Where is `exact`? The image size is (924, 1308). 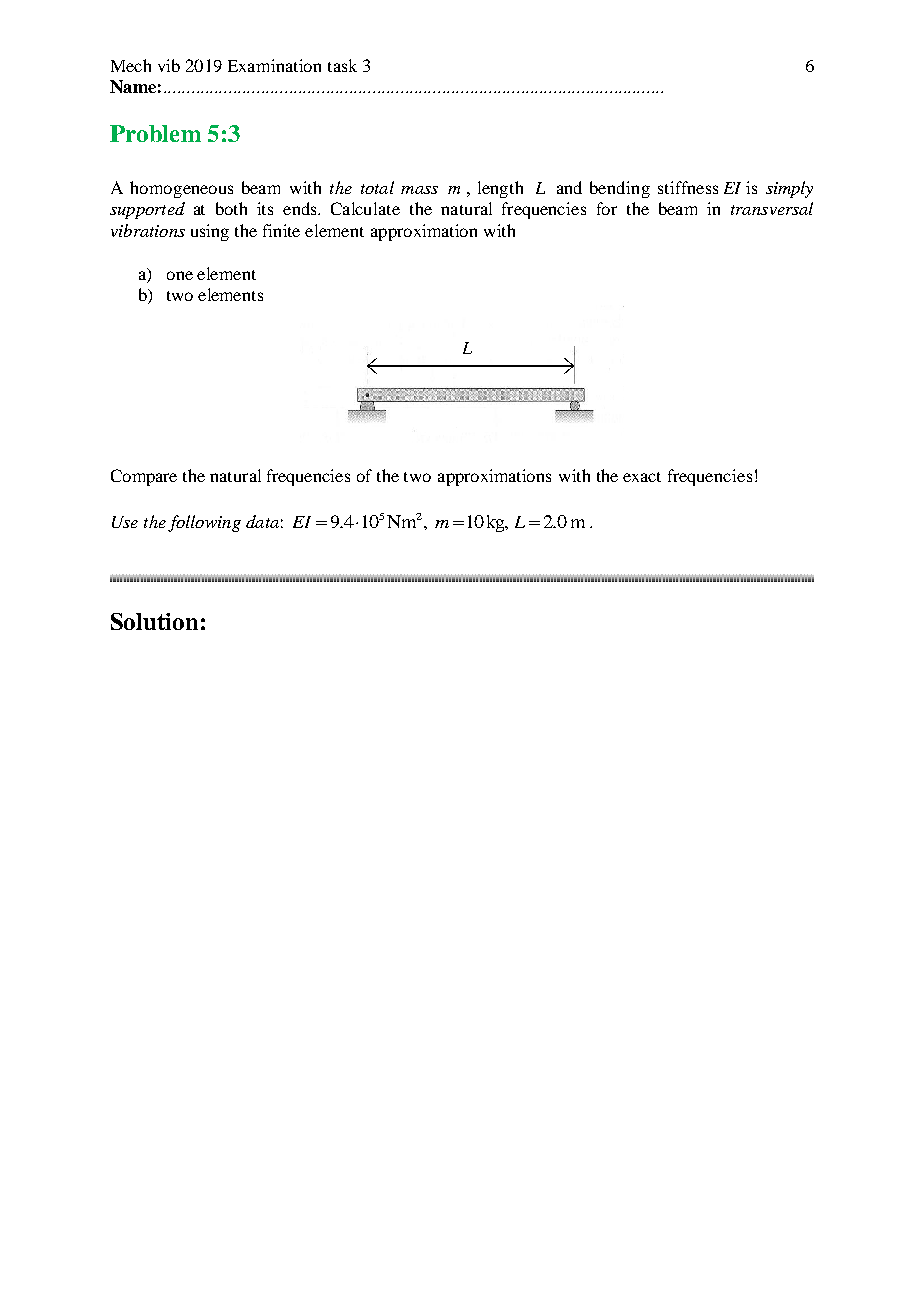 exact is located at coordinates (642, 477).
